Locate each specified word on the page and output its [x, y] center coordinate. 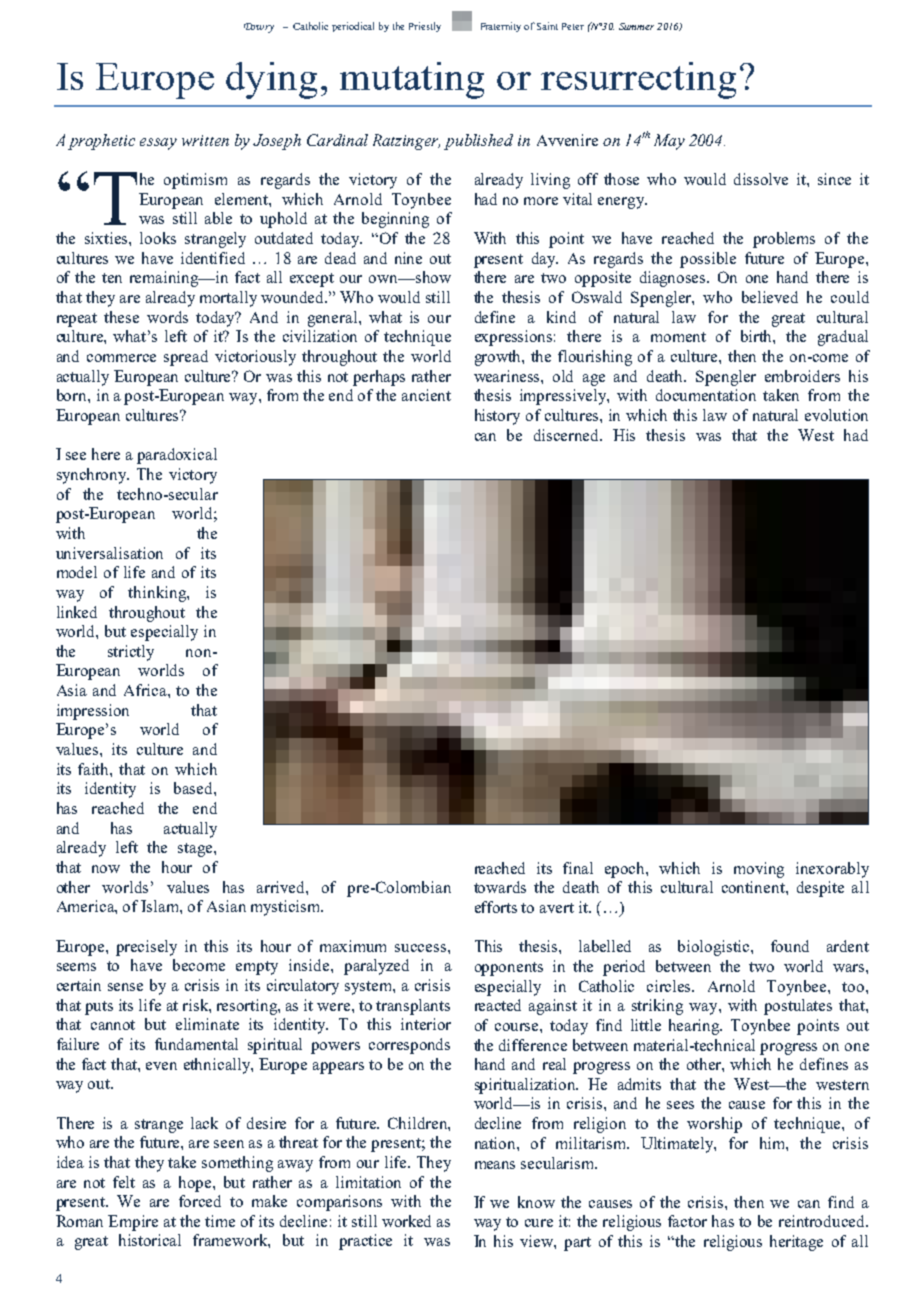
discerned [567, 435]
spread [186, 358]
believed [770, 297]
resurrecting [638, 80]
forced [200, 1201]
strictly [131, 653]
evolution [836, 415]
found [790, 946]
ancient [426, 395]
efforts [496, 907]
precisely [146, 948]
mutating [412, 80]
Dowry [259, 28]
